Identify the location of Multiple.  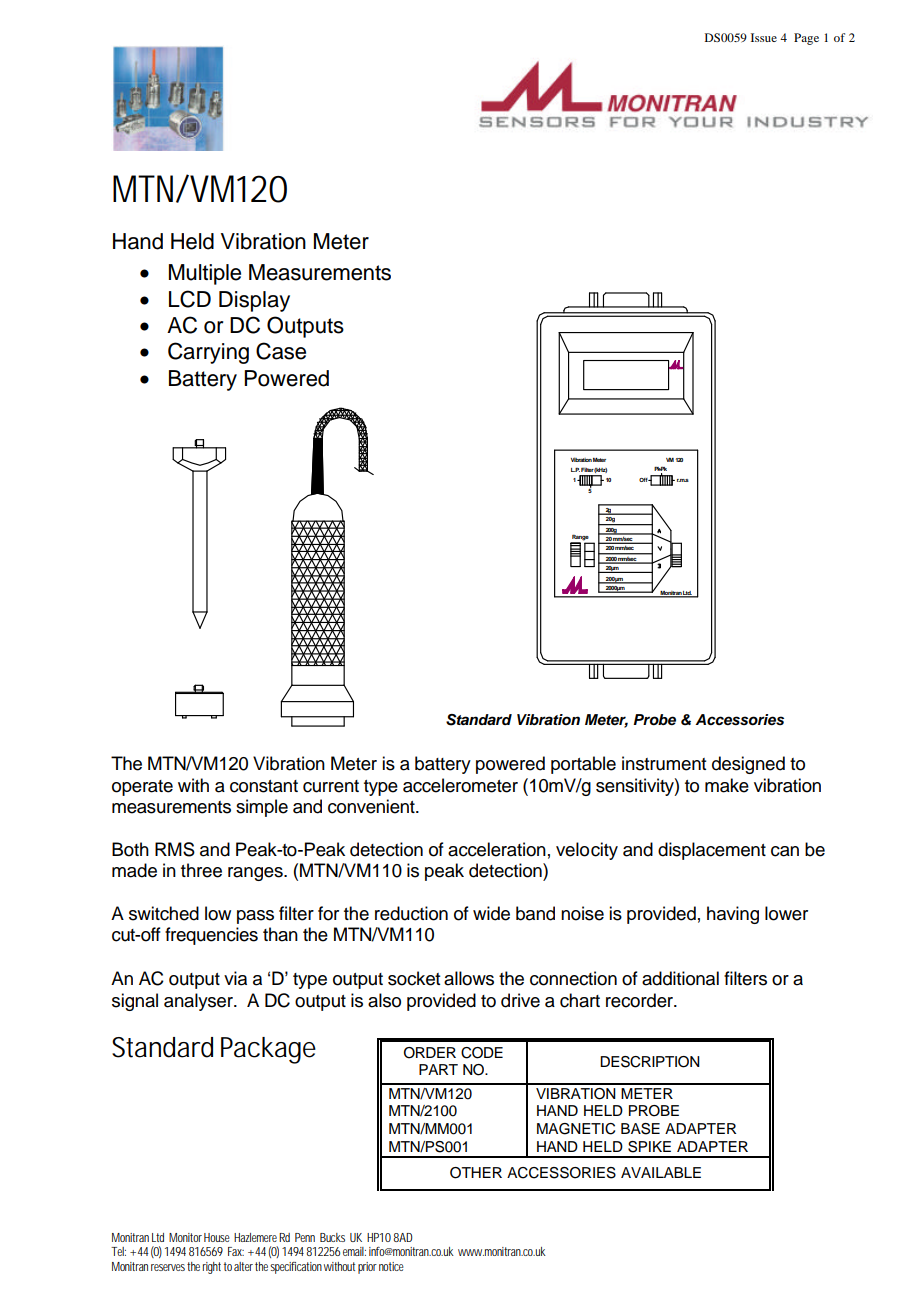
(205, 274).
